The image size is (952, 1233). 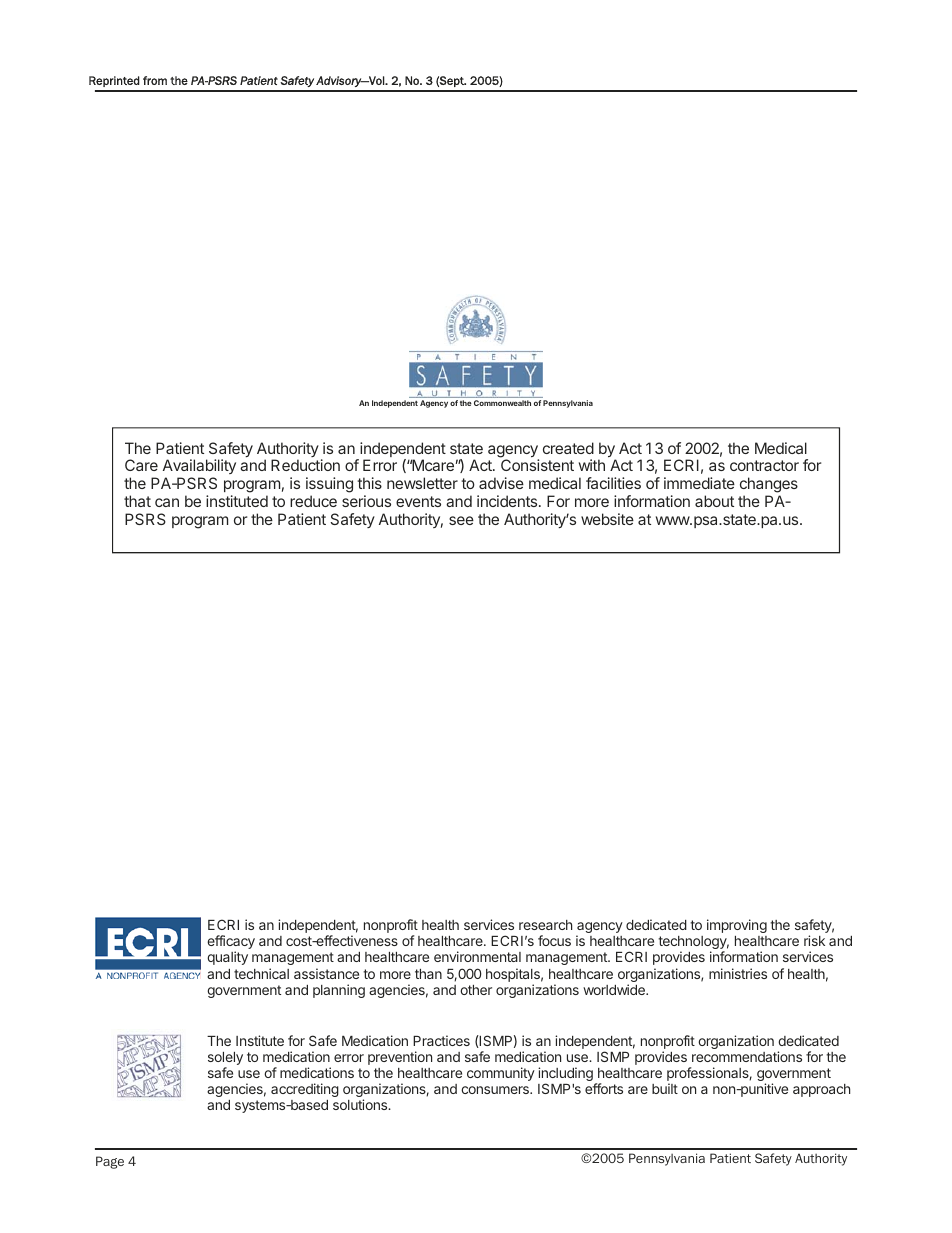 What do you see at coordinates (155, 80) in the document?
I see `from` at bounding box center [155, 80].
